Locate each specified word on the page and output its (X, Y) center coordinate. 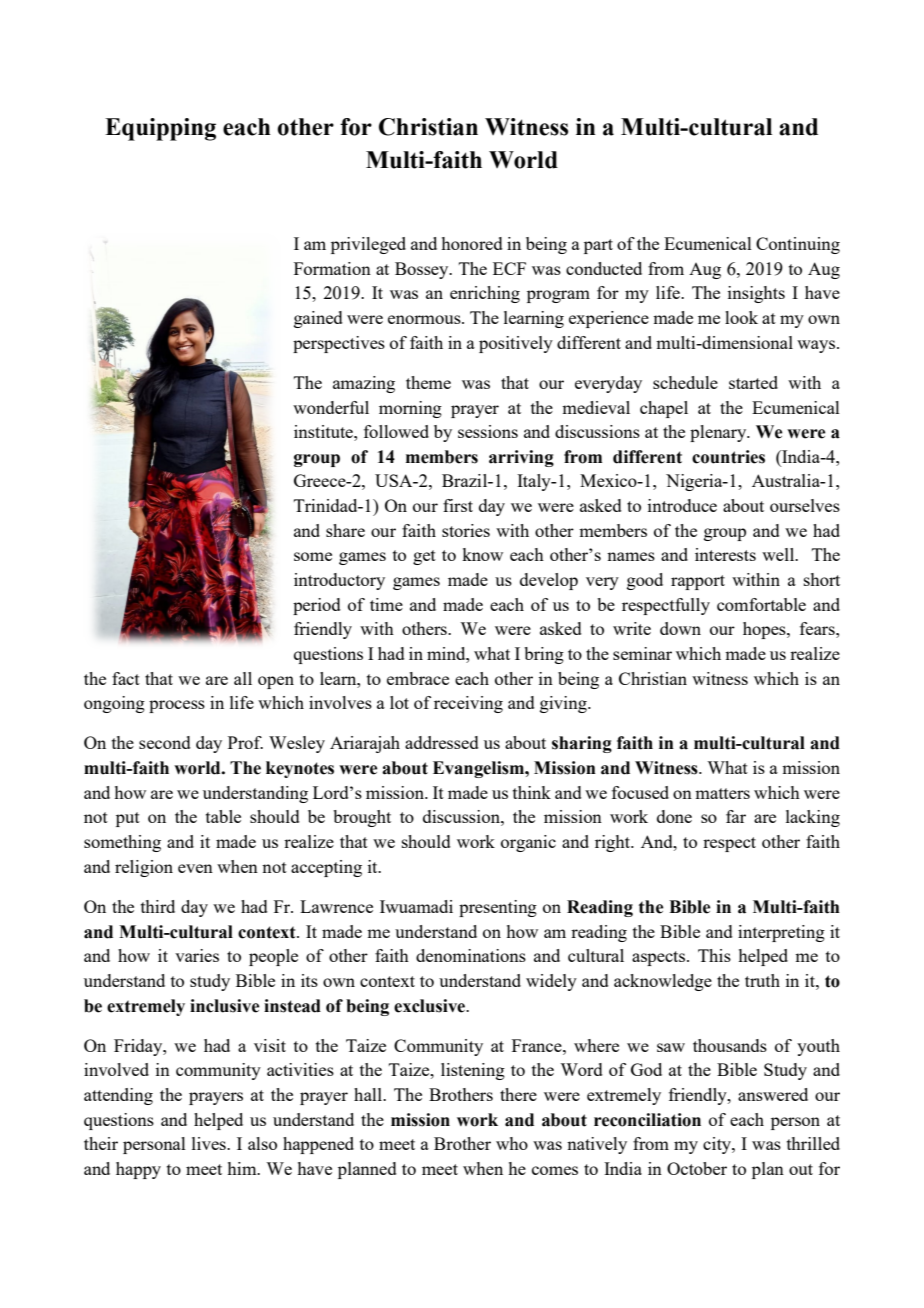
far (736, 816)
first (458, 505)
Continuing (798, 245)
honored (472, 243)
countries (728, 457)
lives (210, 1143)
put (128, 819)
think (532, 792)
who (512, 1143)
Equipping (160, 129)
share (345, 530)
